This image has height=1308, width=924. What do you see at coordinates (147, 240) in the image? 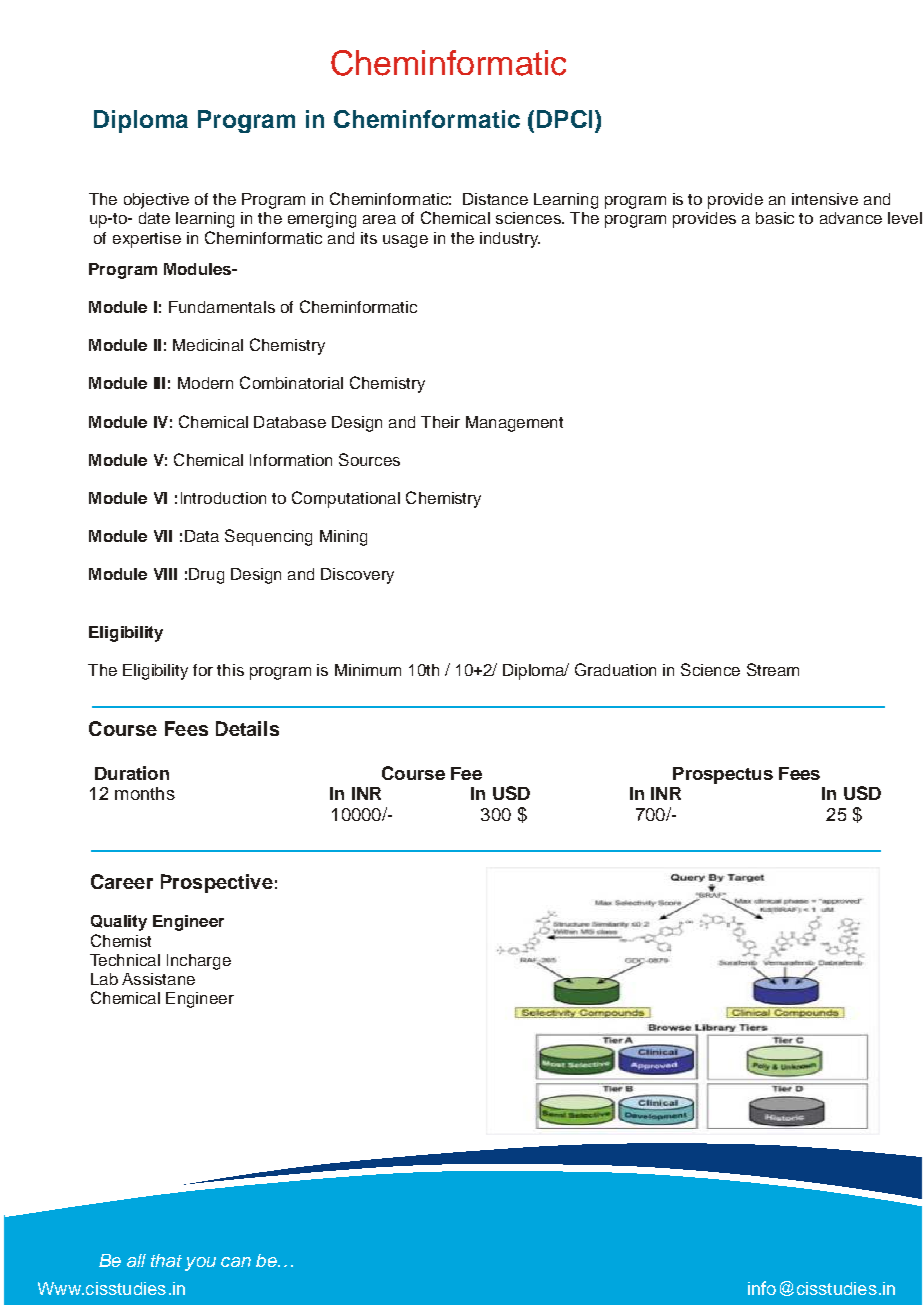
I see `expertise` at bounding box center [147, 240].
